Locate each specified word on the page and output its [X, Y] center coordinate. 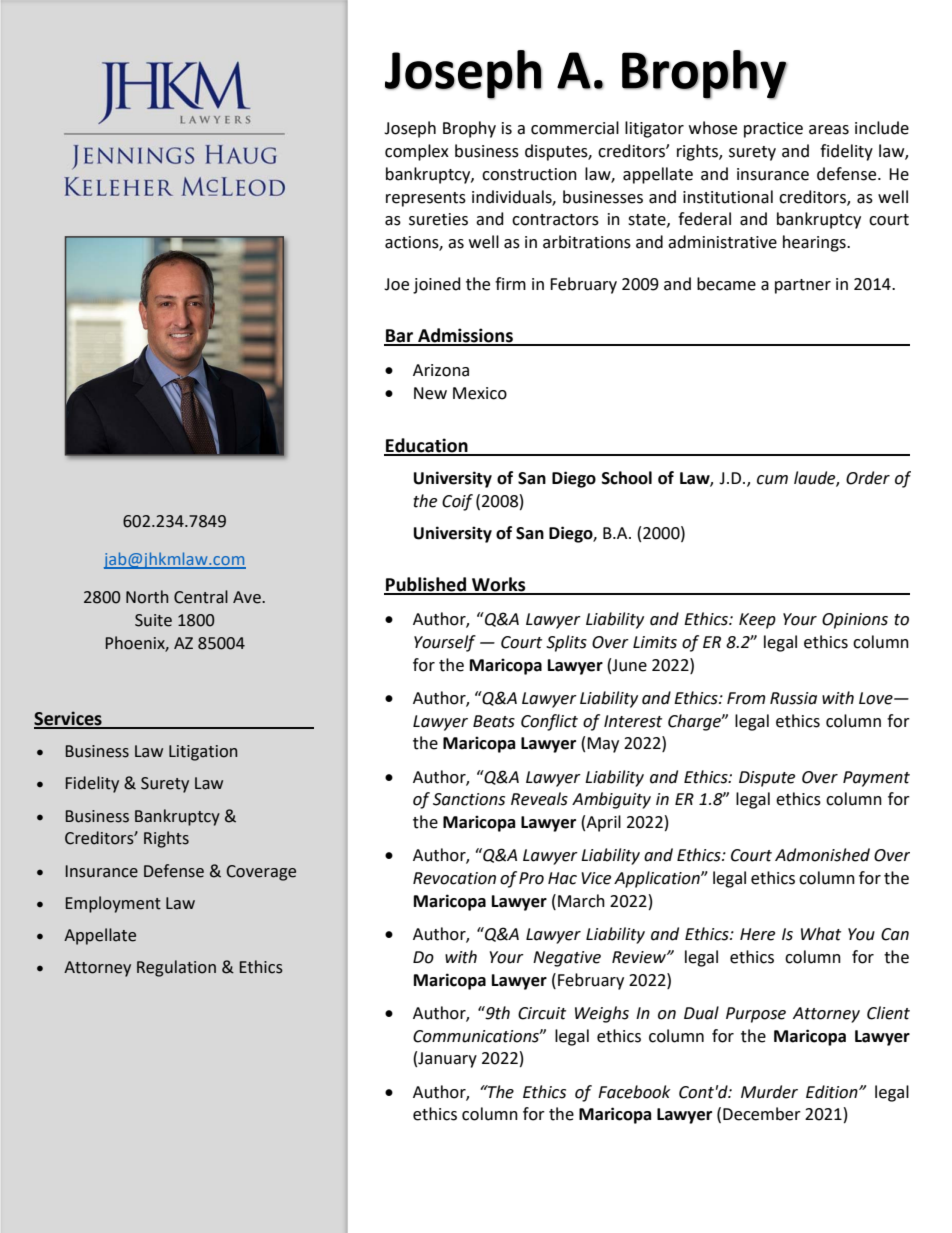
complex [417, 152]
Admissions [465, 336]
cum [772, 480]
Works [499, 585]
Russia [793, 698]
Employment [113, 904]
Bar [400, 337]
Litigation [203, 753]
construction [529, 174]
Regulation [176, 968]
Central [201, 597]
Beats [494, 721]
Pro [531, 878]
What [821, 934]
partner [803, 286]
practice [773, 130]
